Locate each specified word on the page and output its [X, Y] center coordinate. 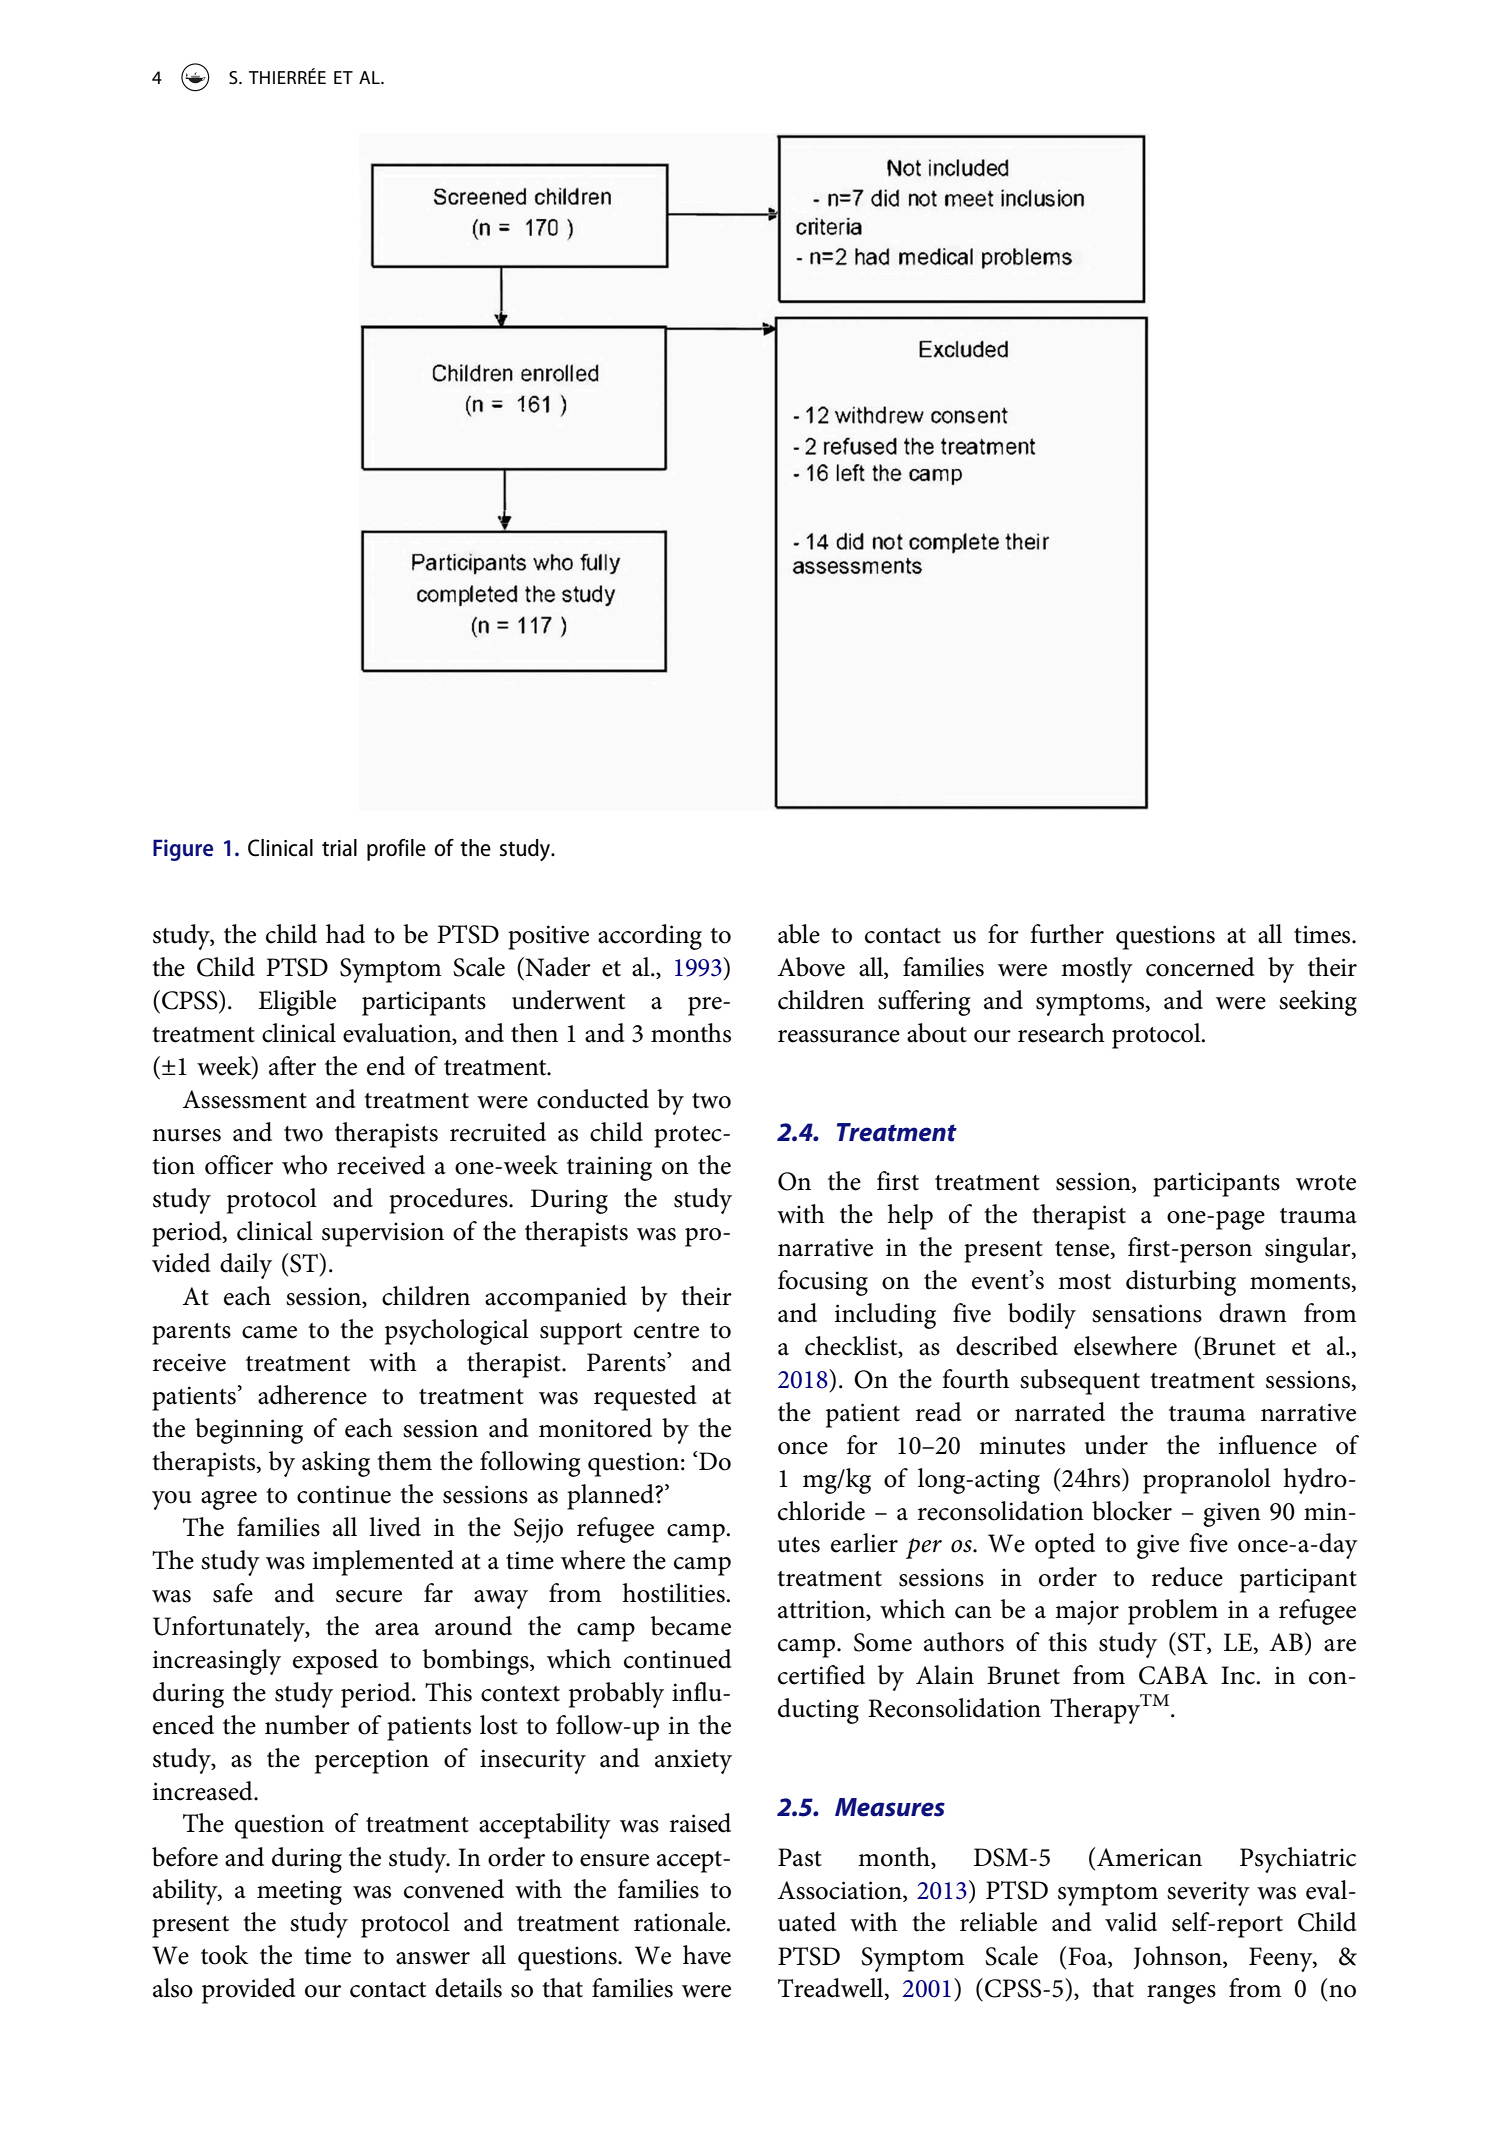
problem [1173, 1612]
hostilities [673, 1593]
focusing [823, 1283]
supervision [383, 1234]
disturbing [1181, 1283]
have [707, 1955]
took [225, 1955]
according [650, 937]
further [1067, 934]
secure [369, 1596]
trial [339, 848]
